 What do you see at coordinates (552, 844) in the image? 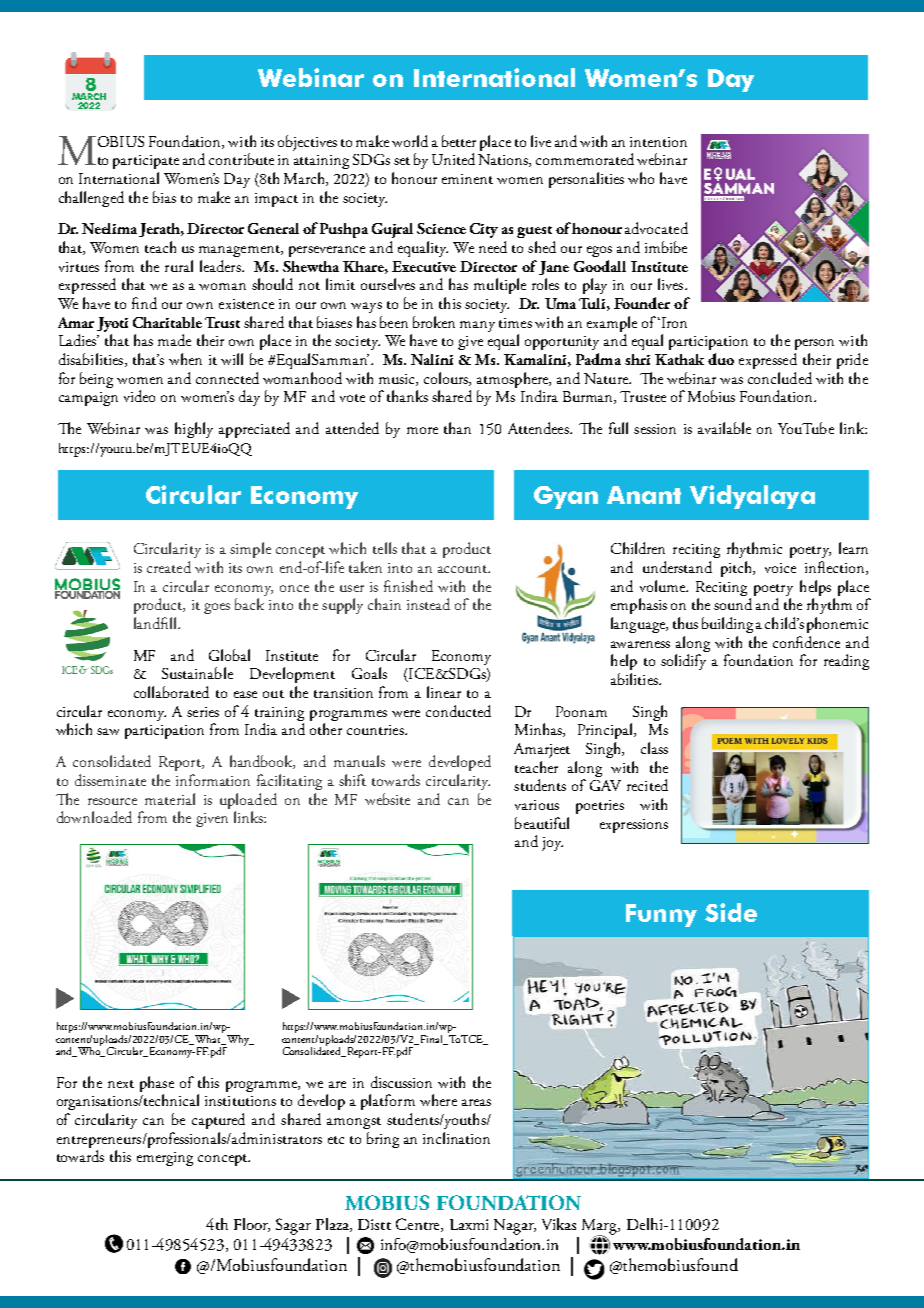
I see `joy` at bounding box center [552, 844].
